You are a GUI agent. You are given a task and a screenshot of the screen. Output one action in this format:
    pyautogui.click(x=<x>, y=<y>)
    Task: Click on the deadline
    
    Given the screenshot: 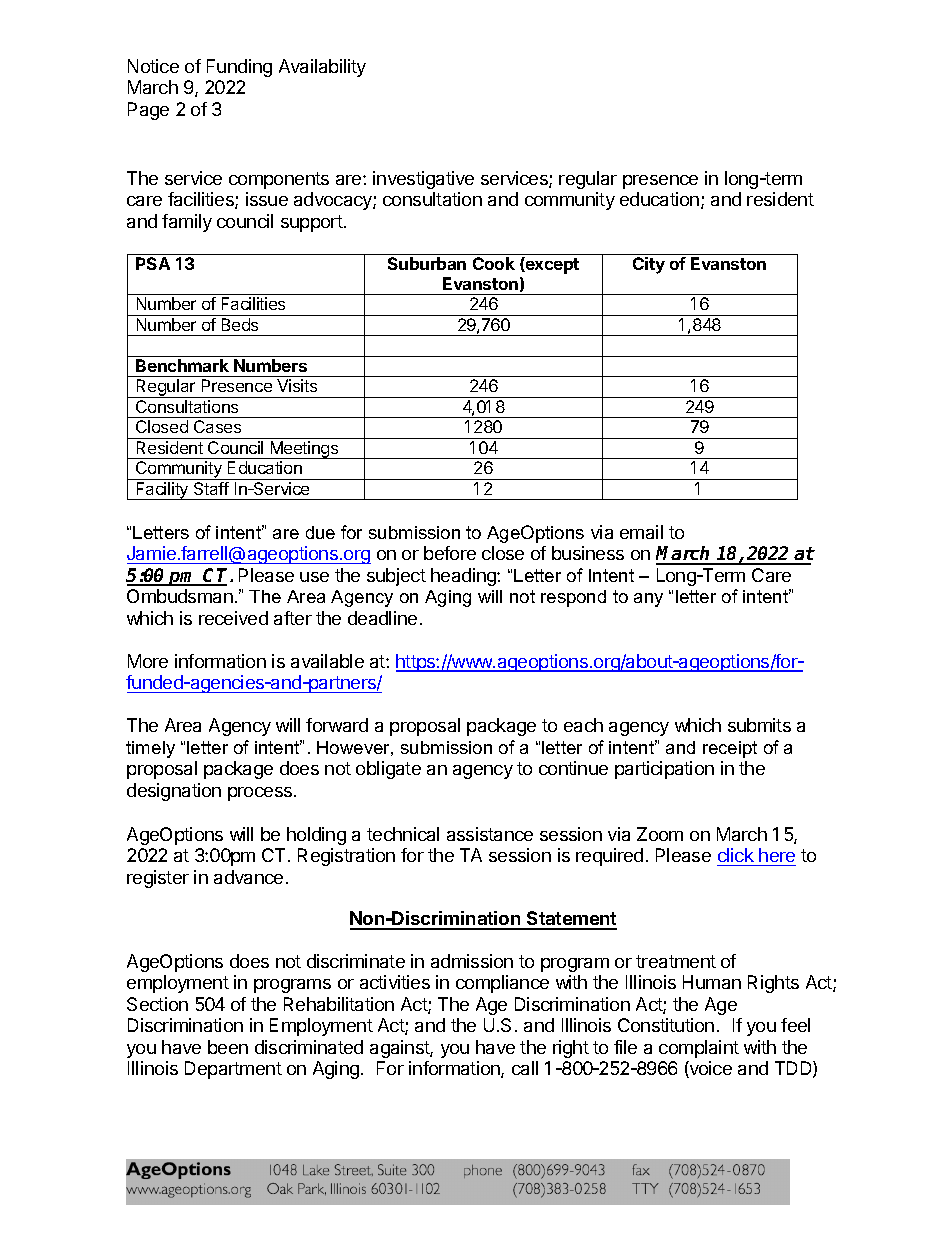 What is the action you would take?
    pyautogui.click(x=382, y=618)
